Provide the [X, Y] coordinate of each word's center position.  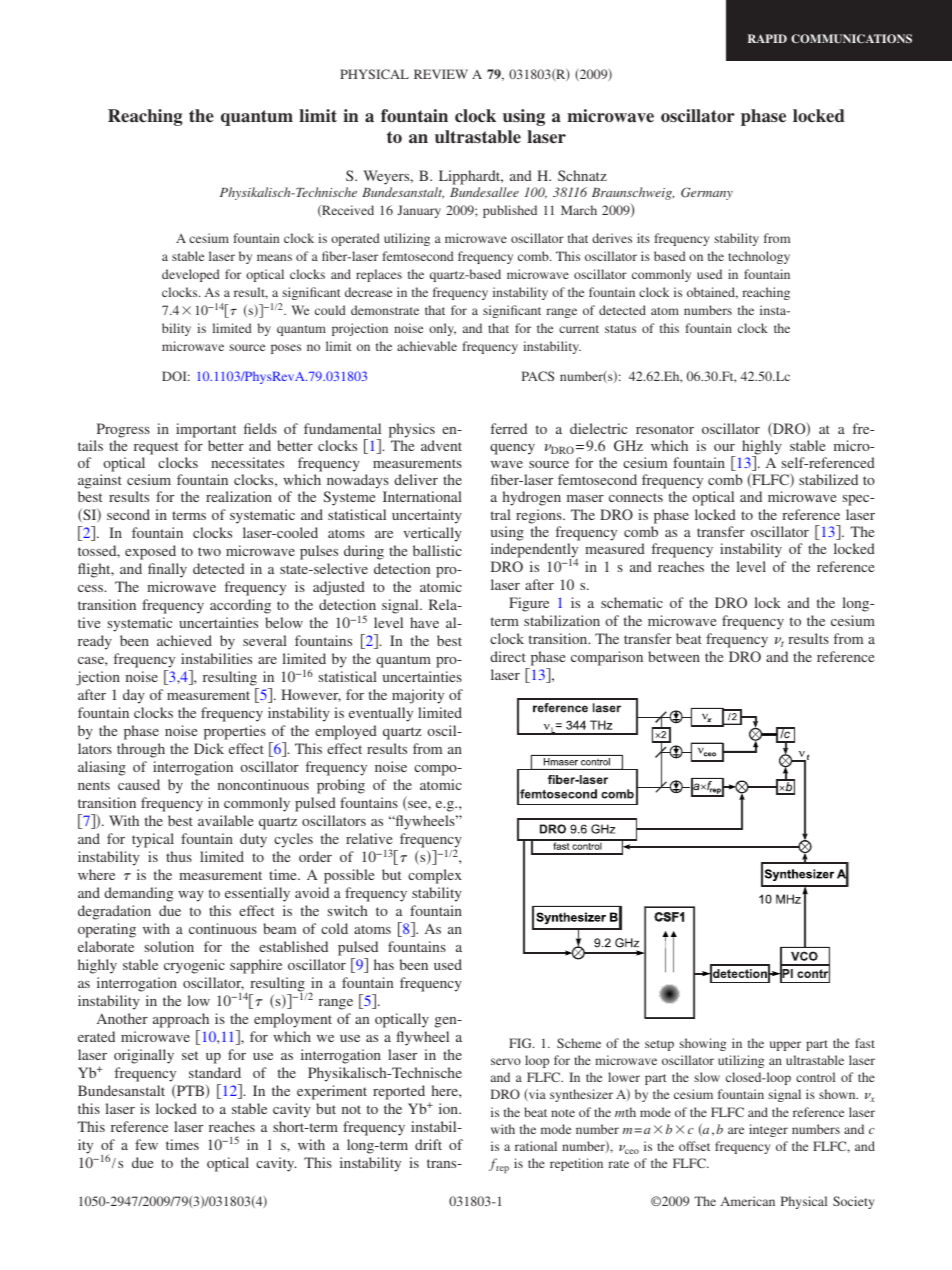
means [274, 257]
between [674, 656]
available [225, 820]
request [156, 448]
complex [435, 876]
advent [441, 445]
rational [536, 1146]
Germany [707, 193]
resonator [665, 429]
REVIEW [441, 74]
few [146, 1144]
